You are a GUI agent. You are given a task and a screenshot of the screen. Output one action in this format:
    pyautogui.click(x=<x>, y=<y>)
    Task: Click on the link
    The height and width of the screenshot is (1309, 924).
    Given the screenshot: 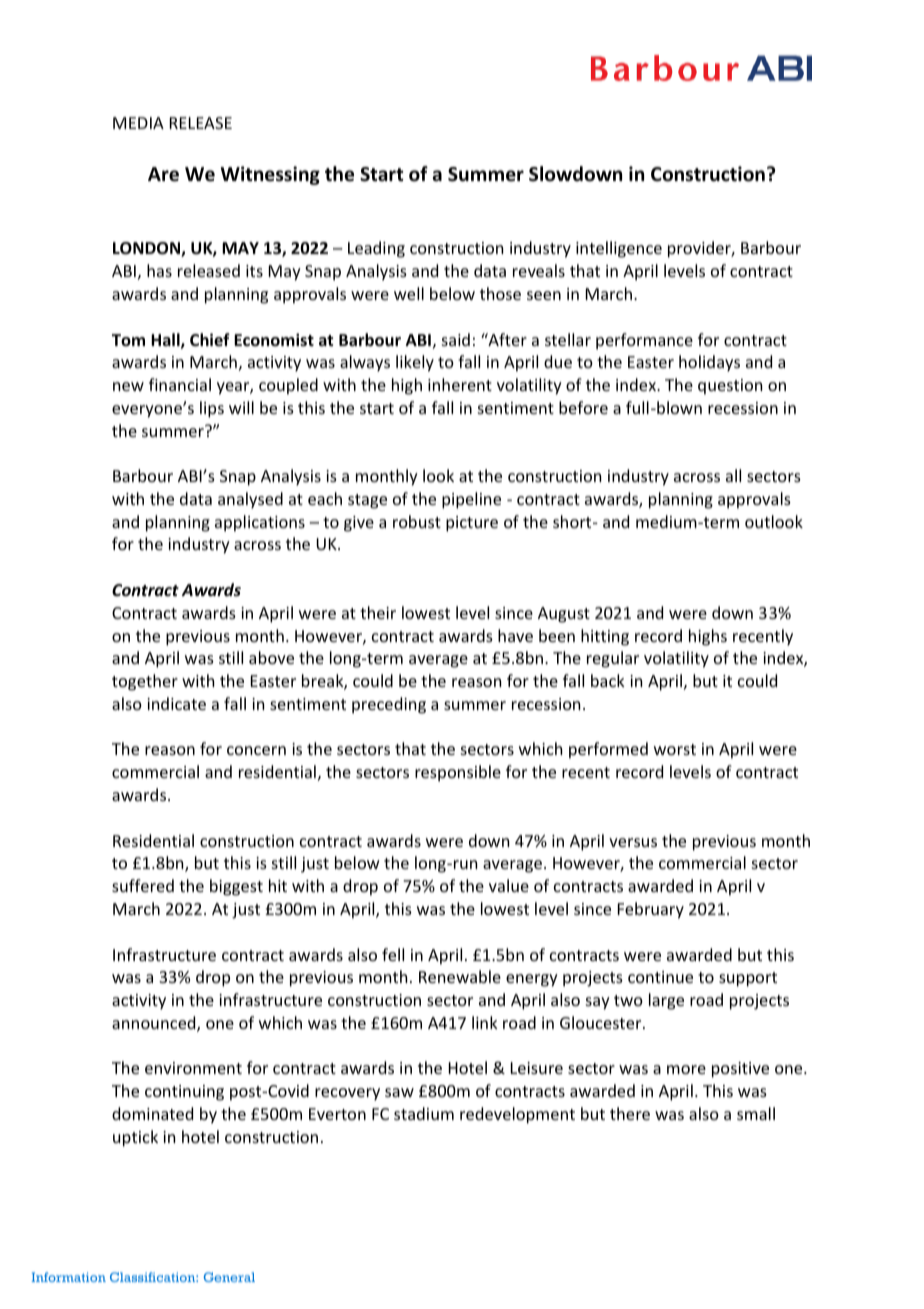 What is the action you would take?
    pyautogui.click(x=485, y=1022)
